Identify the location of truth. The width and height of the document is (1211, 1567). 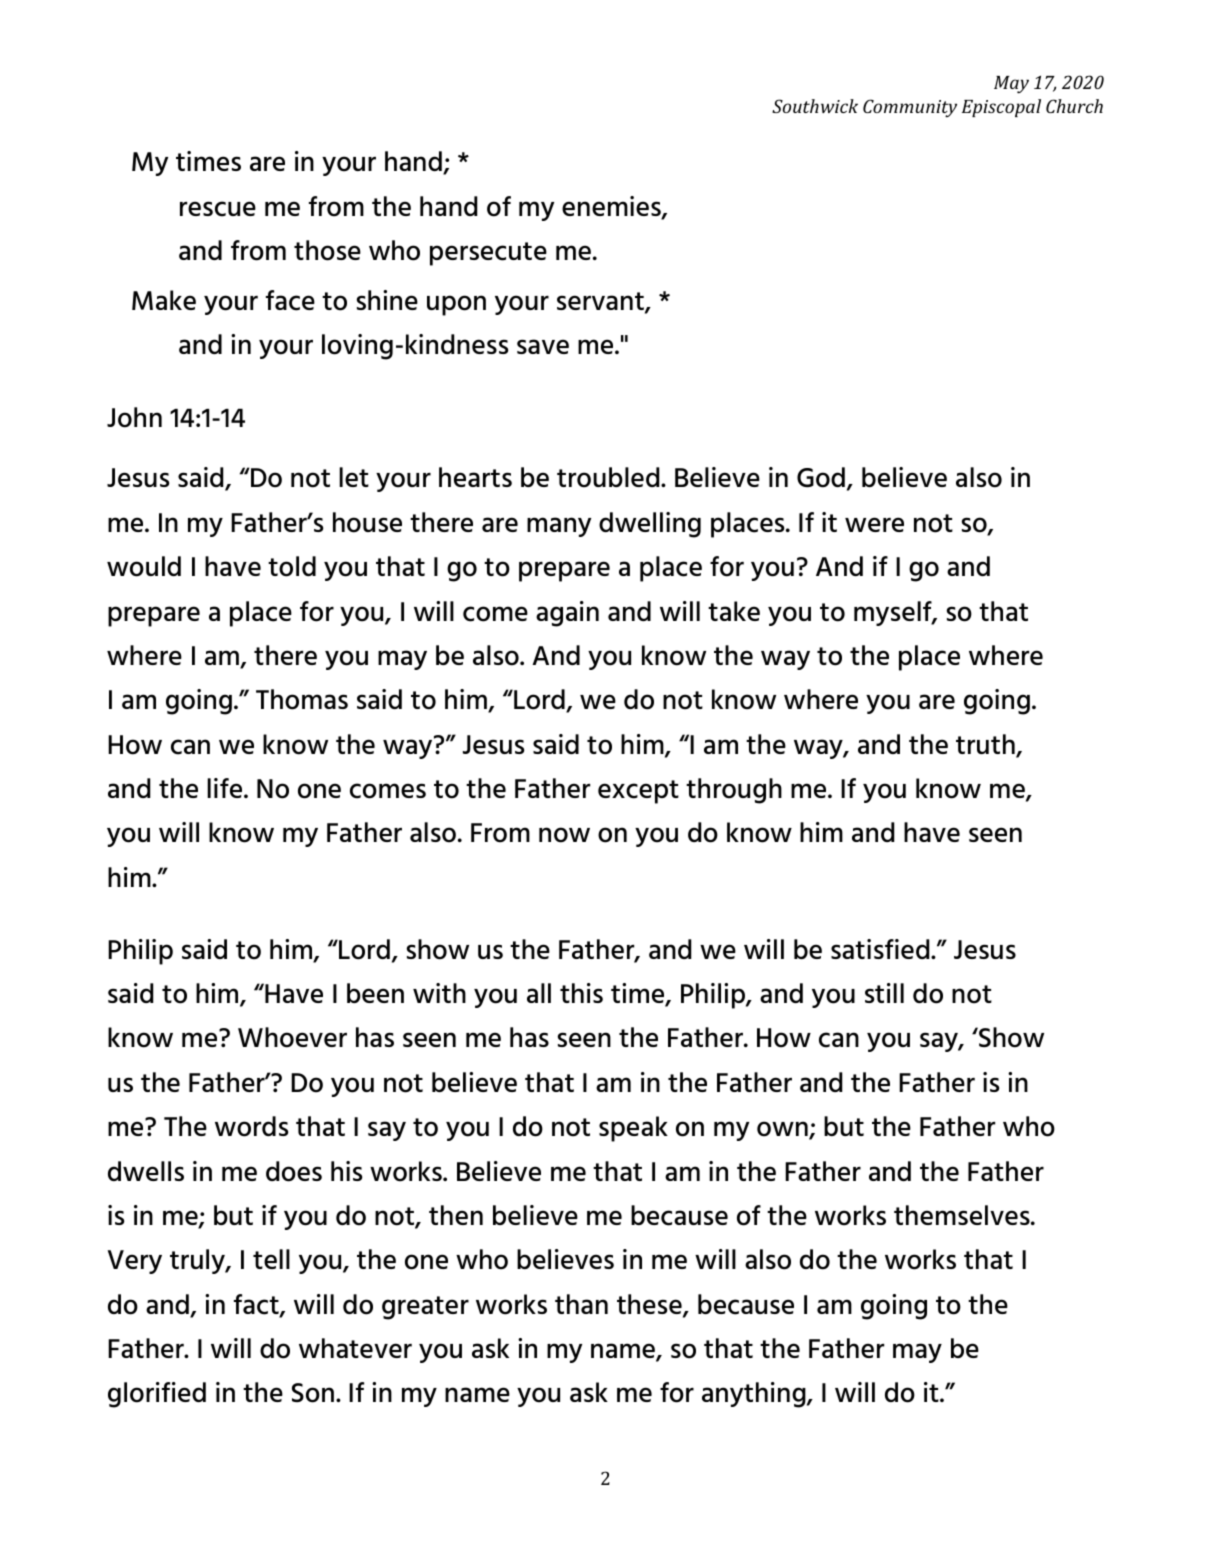
(986, 745).
